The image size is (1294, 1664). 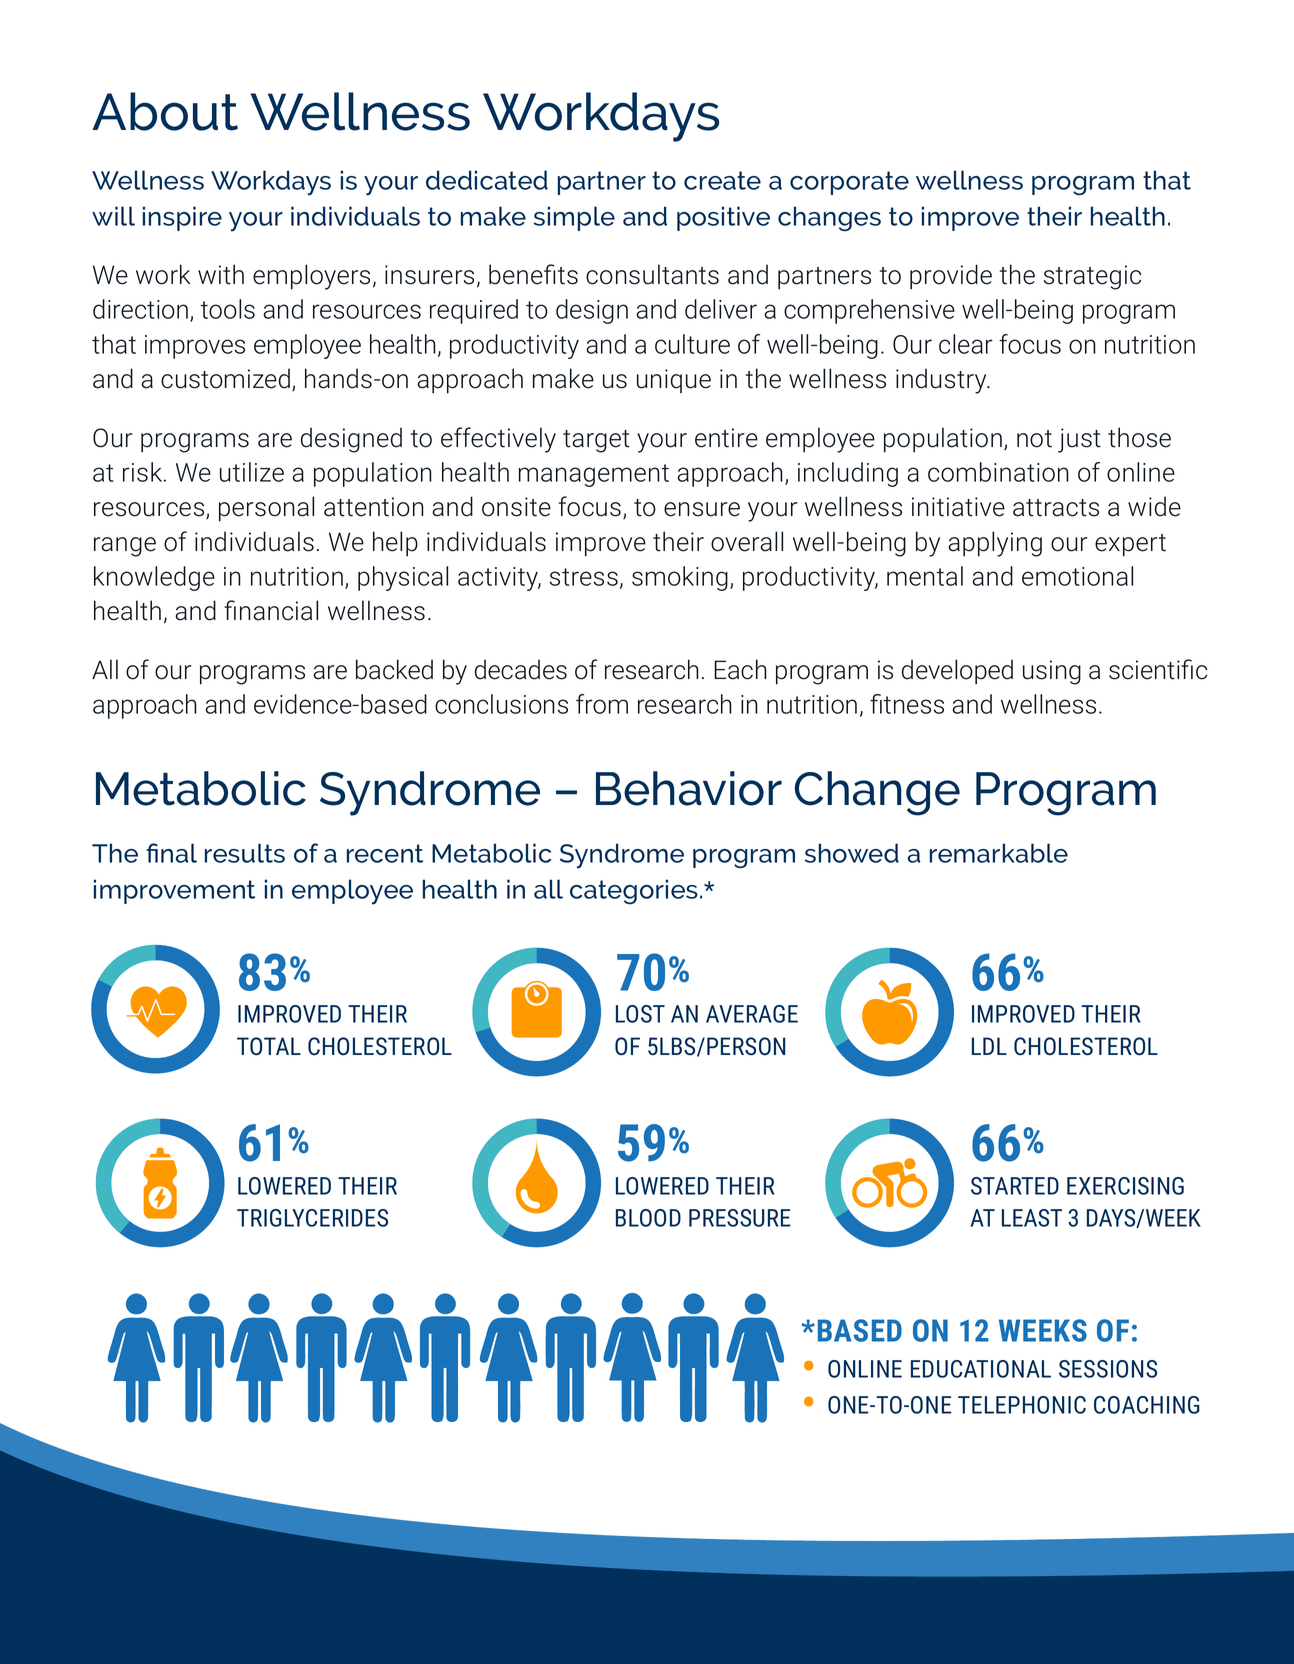 I want to click on utilize, so click(x=252, y=472).
